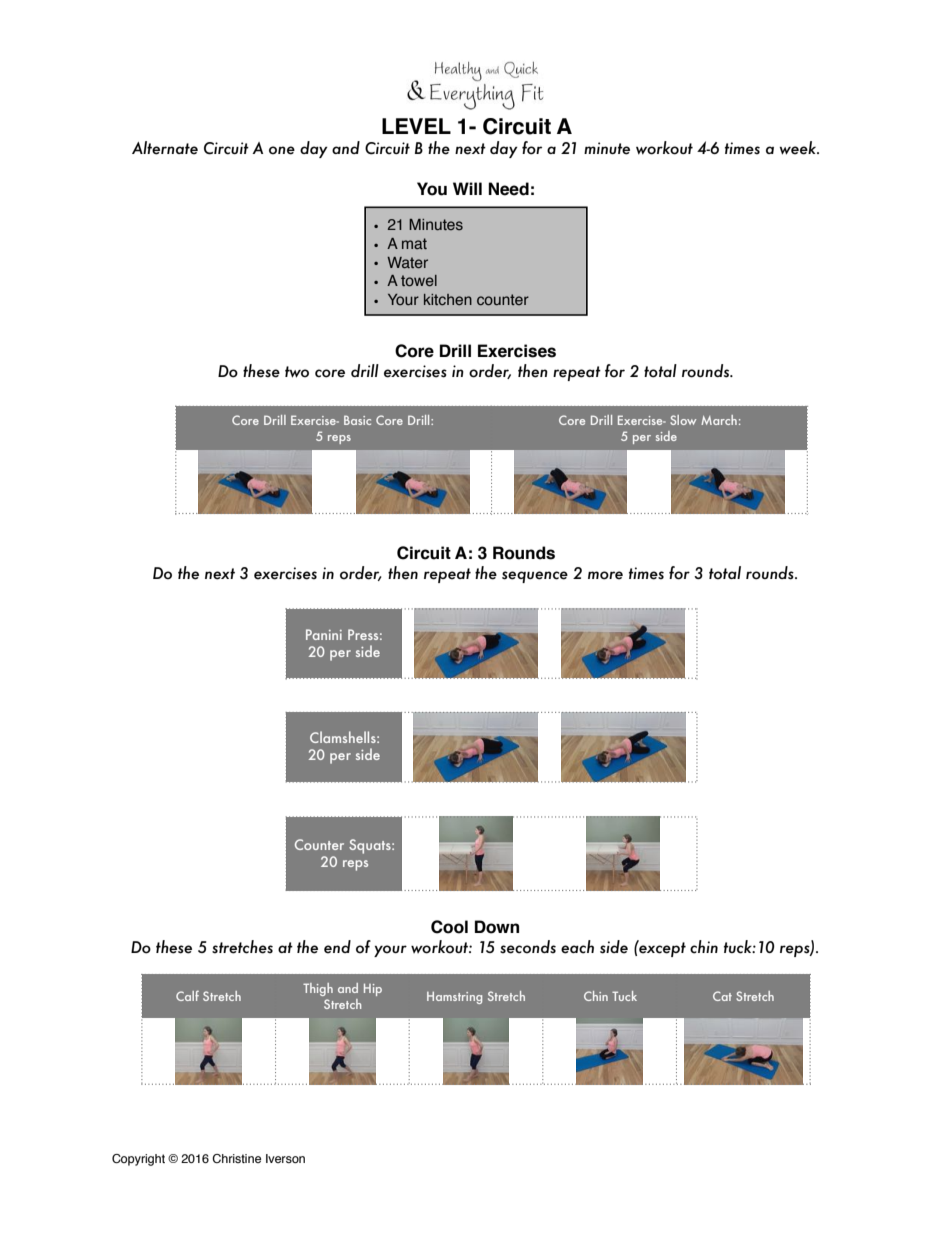 This image has width=952, height=1233. I want to click on week, so click(799, 148).
